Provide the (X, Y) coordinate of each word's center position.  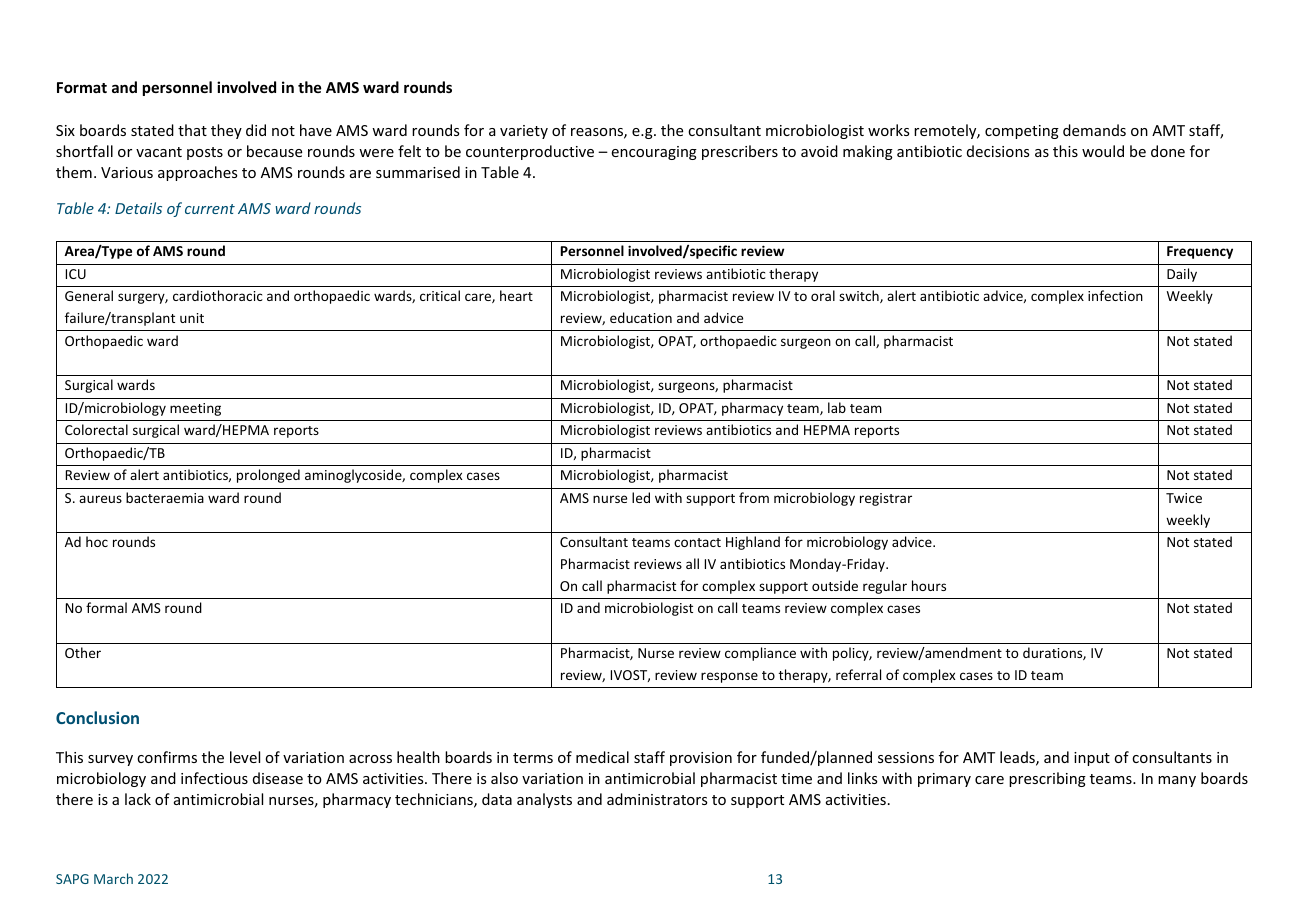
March (113, 878)
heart (516, 295)
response (729, 677)
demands (1094, 130)
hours (929, 585)
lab (837, 407)
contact (697, 542)
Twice (1184, 498)
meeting (195, 409)
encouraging (654, 153)
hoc (97, 541)
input (1092, 759)
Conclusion (97, 717)
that (192, 130)
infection (1115, 295)
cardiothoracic (218, 295)
